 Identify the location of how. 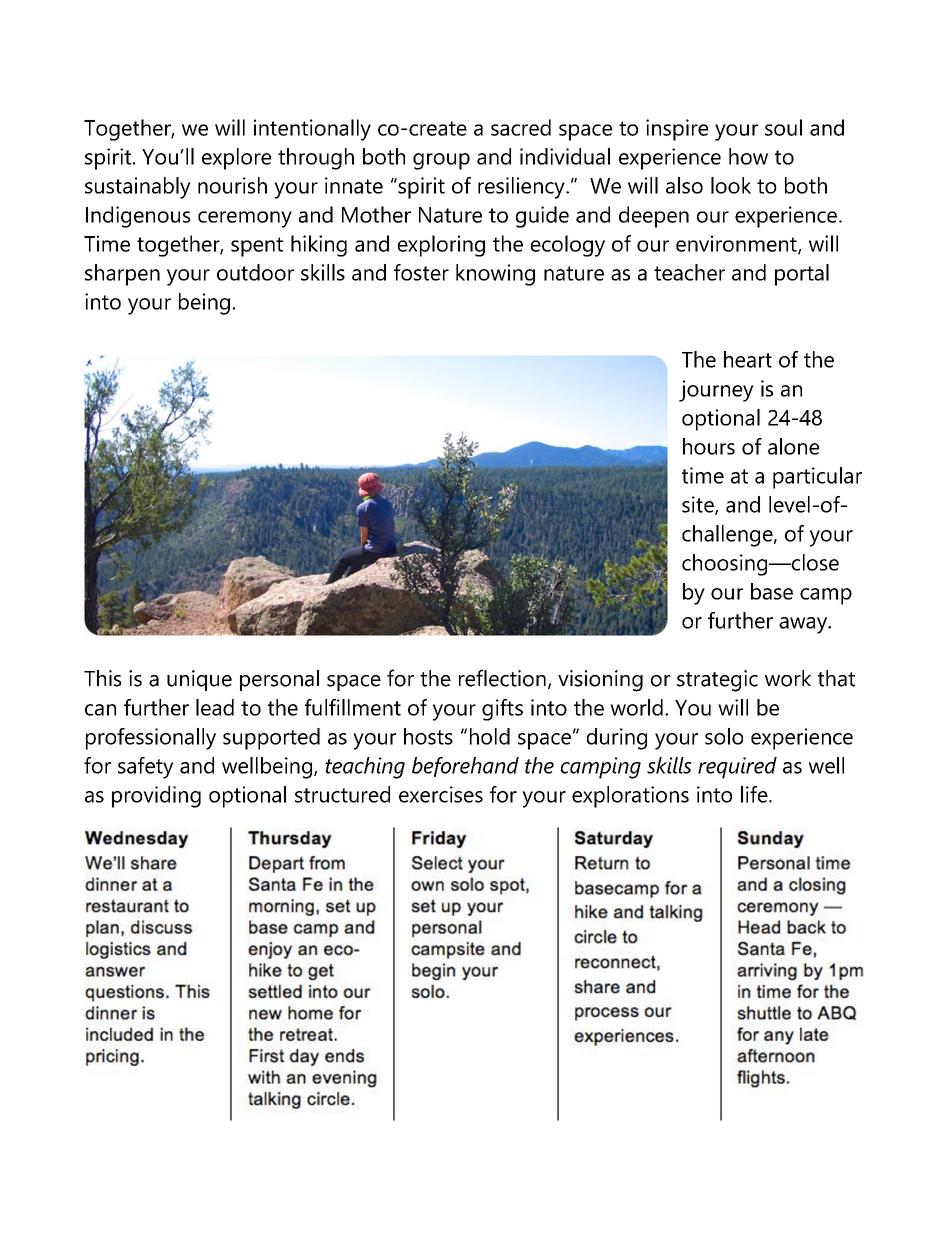
(748, 156).
